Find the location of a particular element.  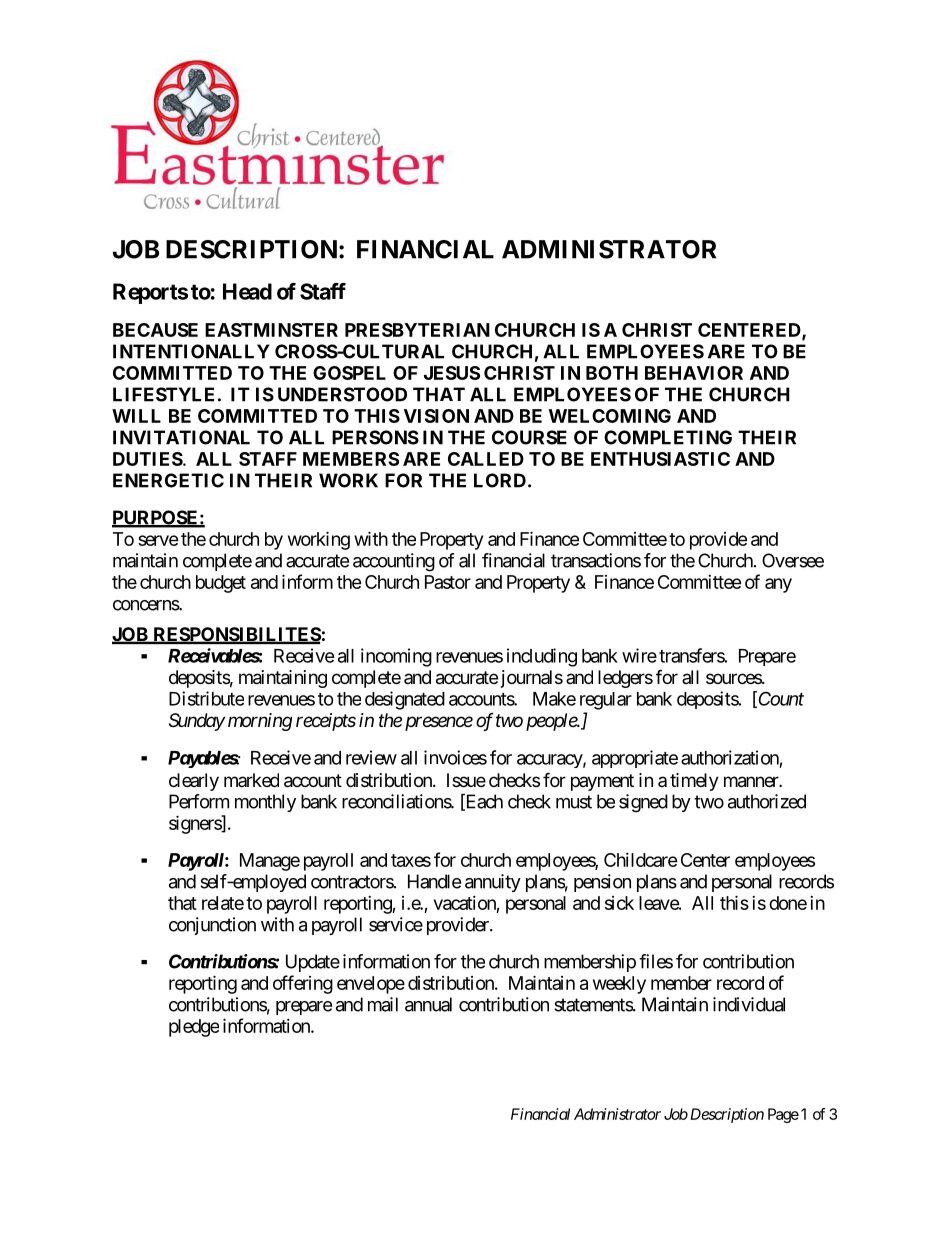

Handle is located at coordinates (434, 881).
